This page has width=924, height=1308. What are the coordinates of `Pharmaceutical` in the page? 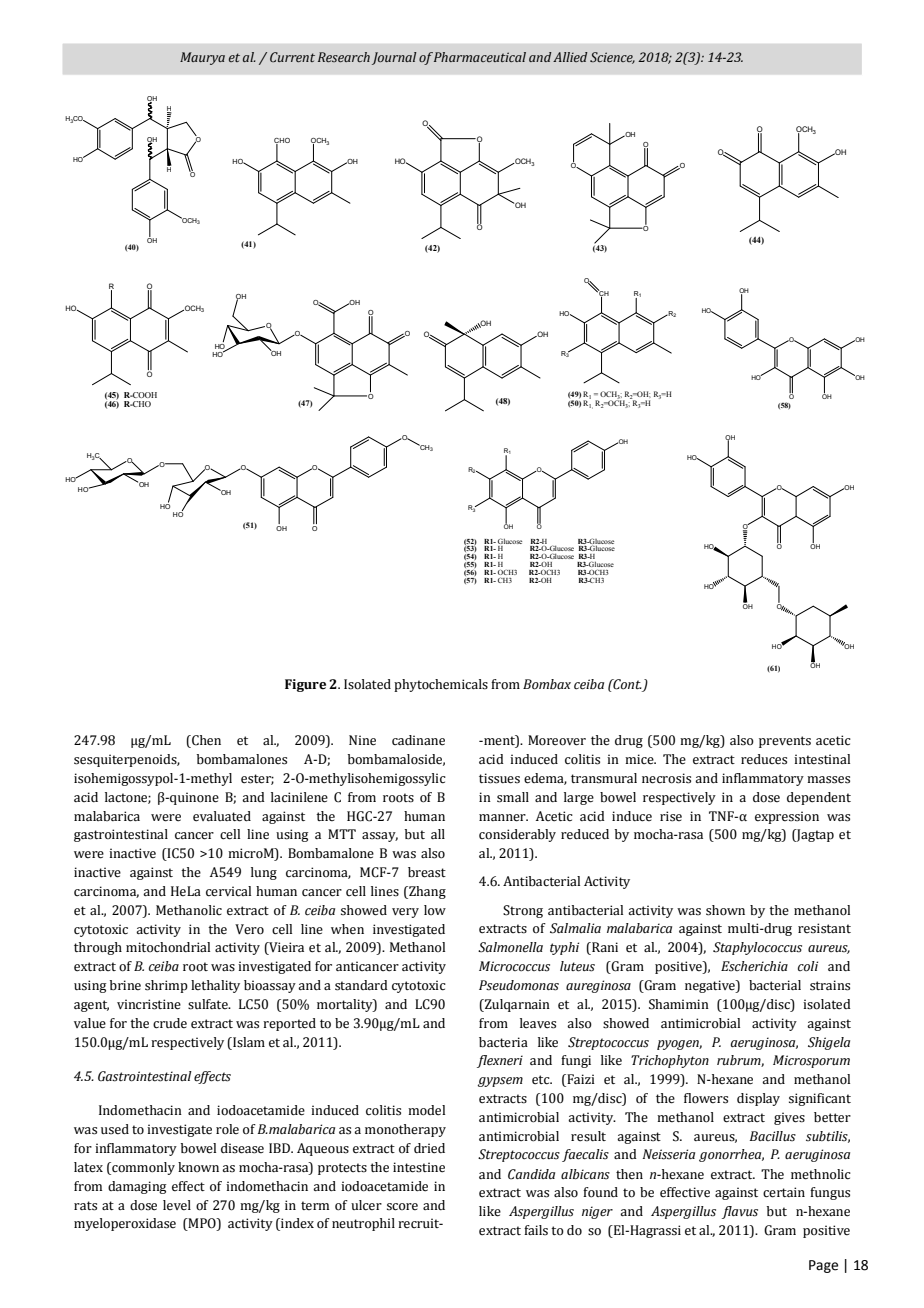 It's located at (480, 57).
